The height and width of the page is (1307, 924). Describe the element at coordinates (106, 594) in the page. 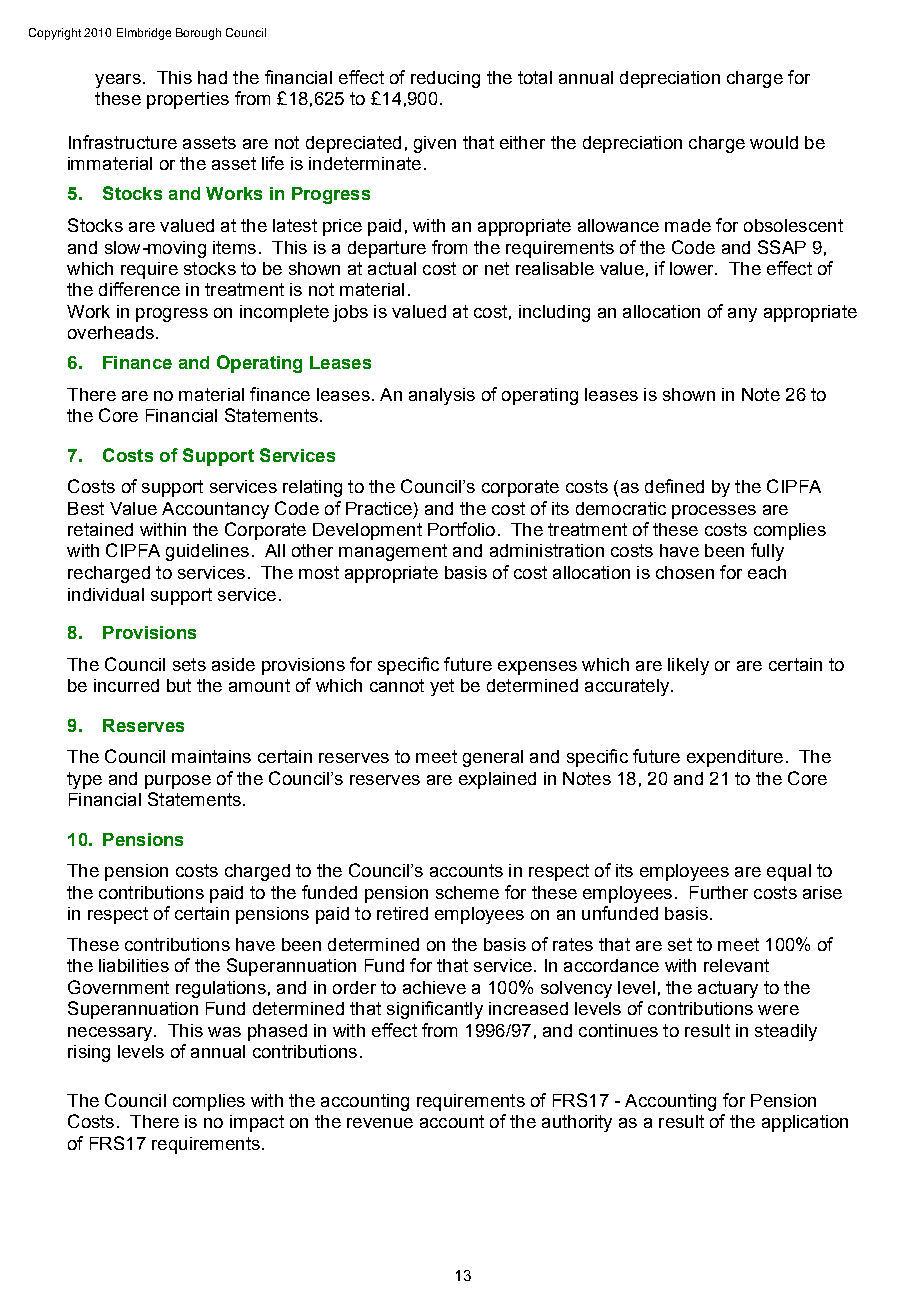

I see `individual` at that location.
